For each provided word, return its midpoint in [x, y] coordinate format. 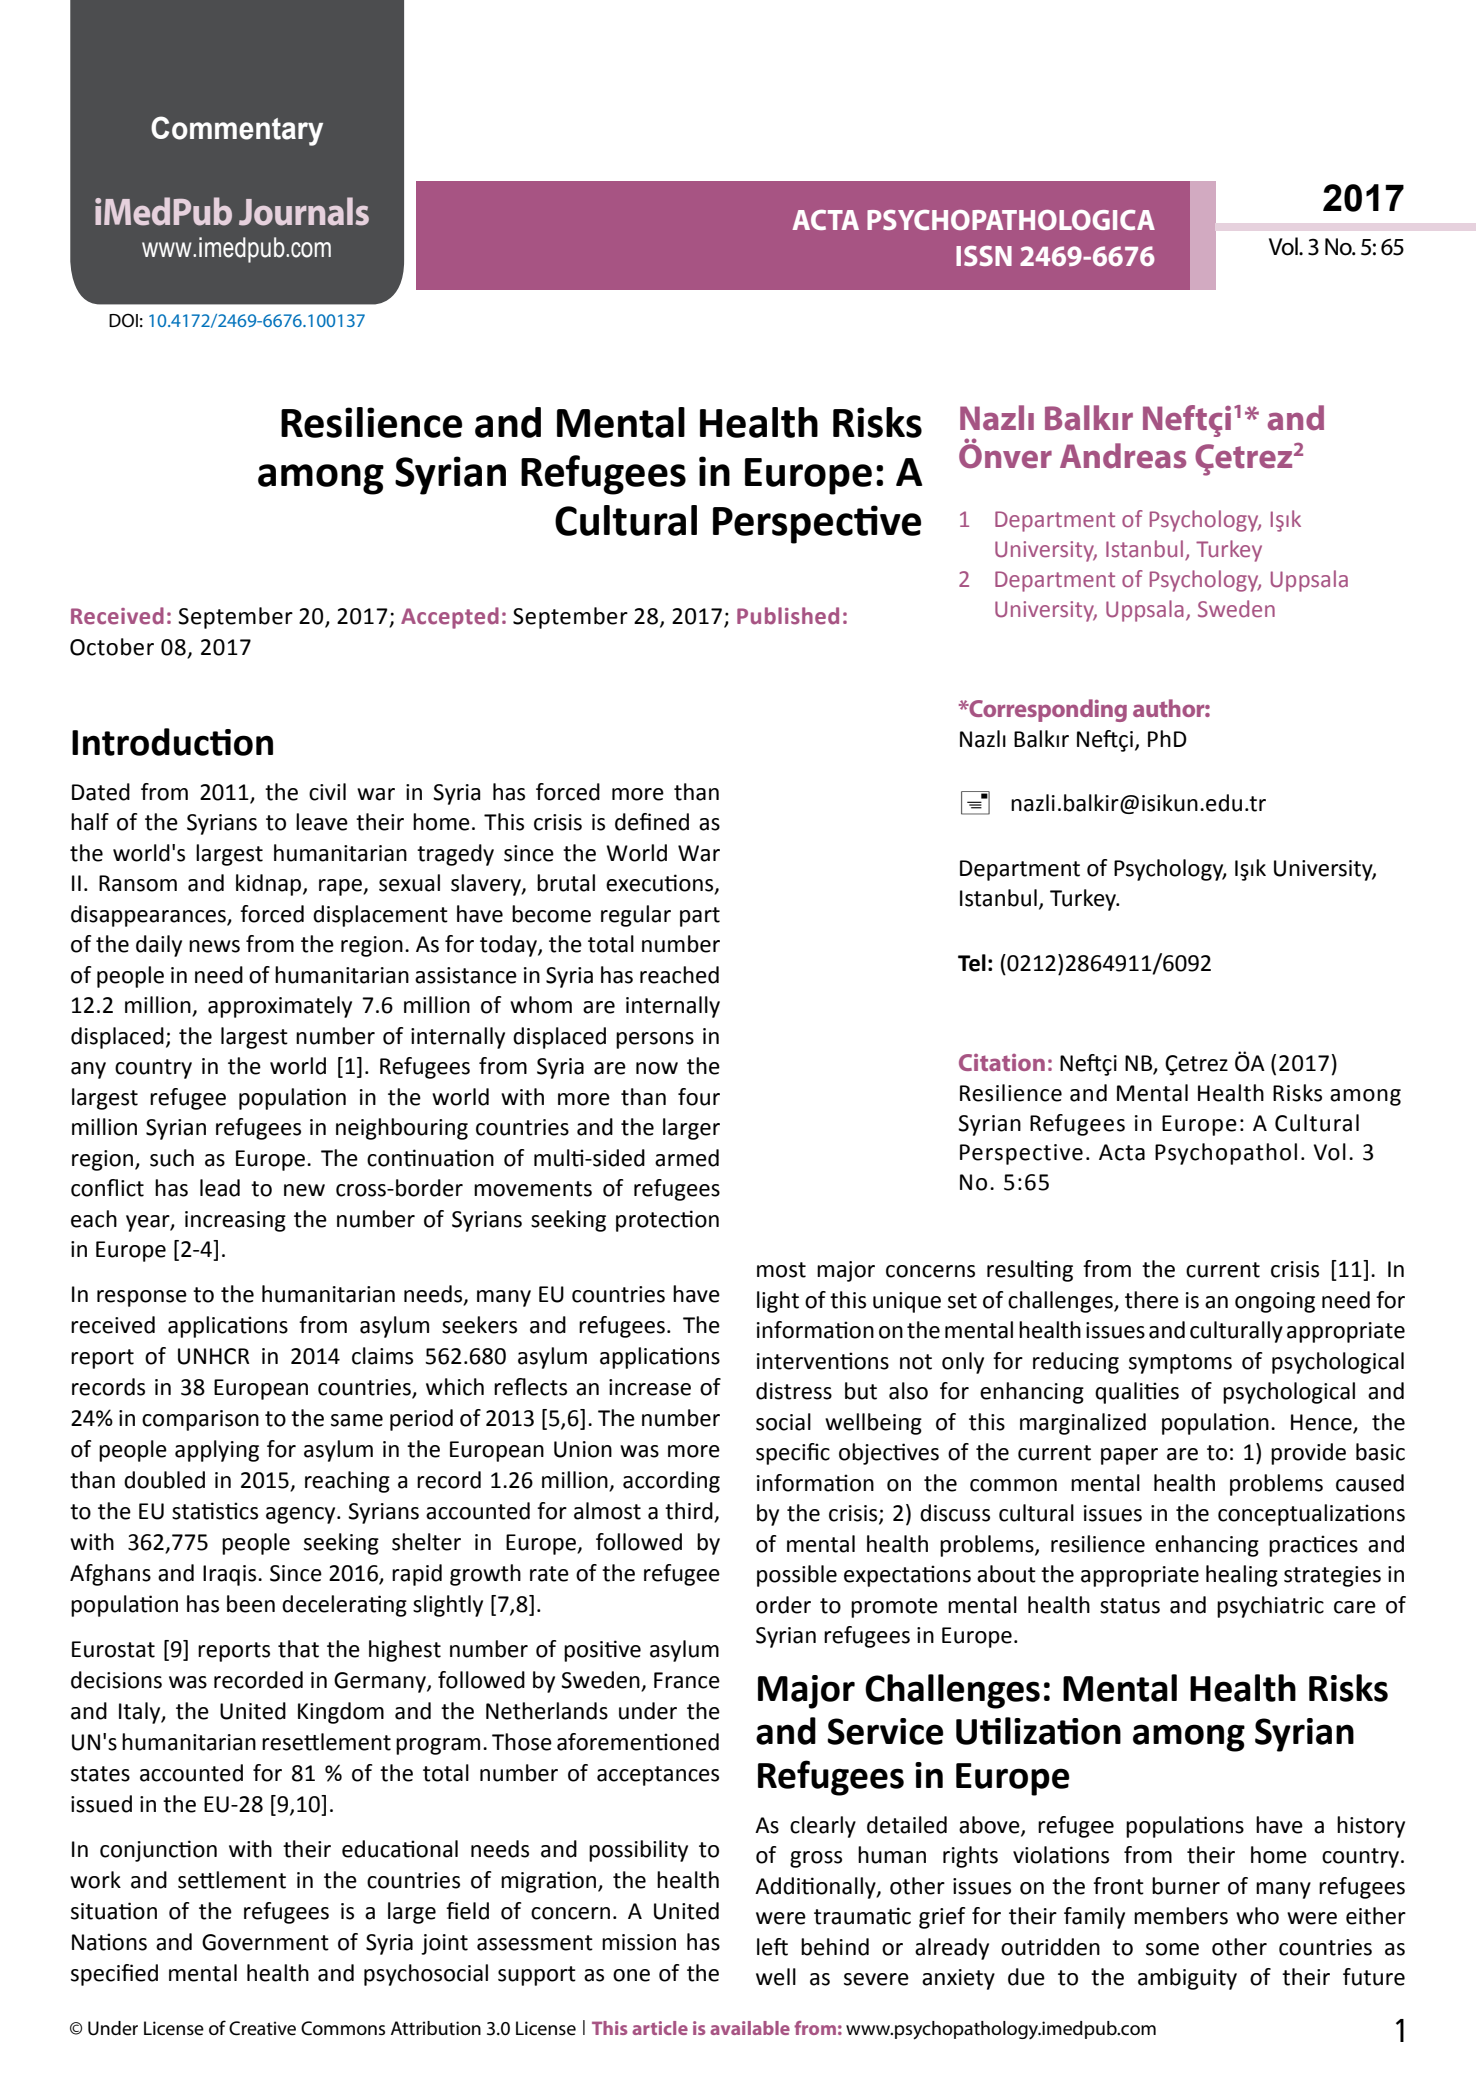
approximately [280, 1007]
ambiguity [1187, 1979]
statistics [215, 1511]
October [112, 647]
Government [265, 1942]
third [690, 1512]
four [699, 1097]
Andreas [1123, 456]
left [772, 1947]
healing [1242, 1576]
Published [788, 616]
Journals [304, 211]
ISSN [984, 256]
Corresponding [1047, 710]
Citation [1002, 1062]
